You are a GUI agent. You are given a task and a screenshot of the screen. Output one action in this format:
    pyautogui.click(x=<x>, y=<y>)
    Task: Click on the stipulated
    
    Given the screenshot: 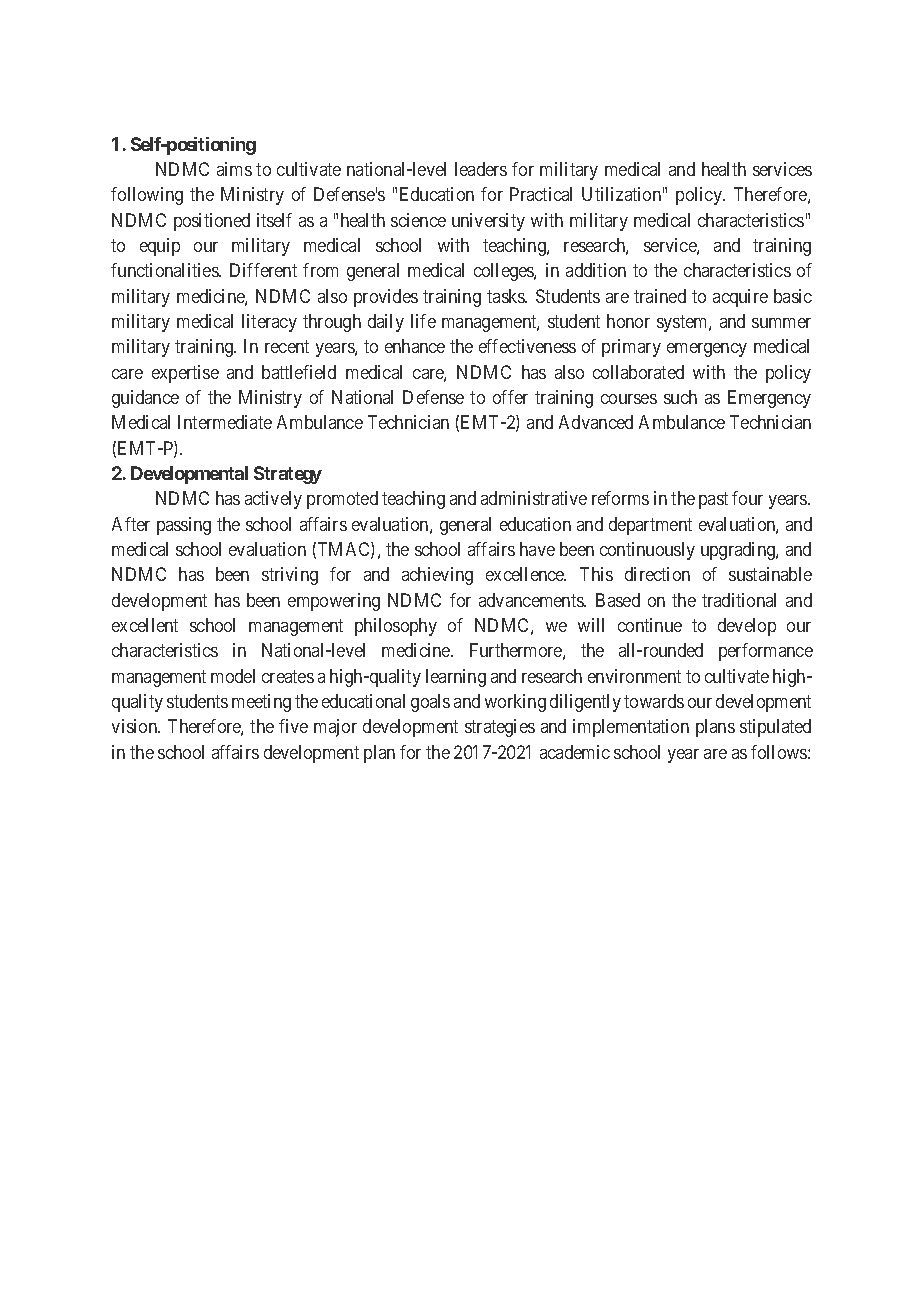 What is the action you would take?
    pyautogui.click(x=775, y=728)
